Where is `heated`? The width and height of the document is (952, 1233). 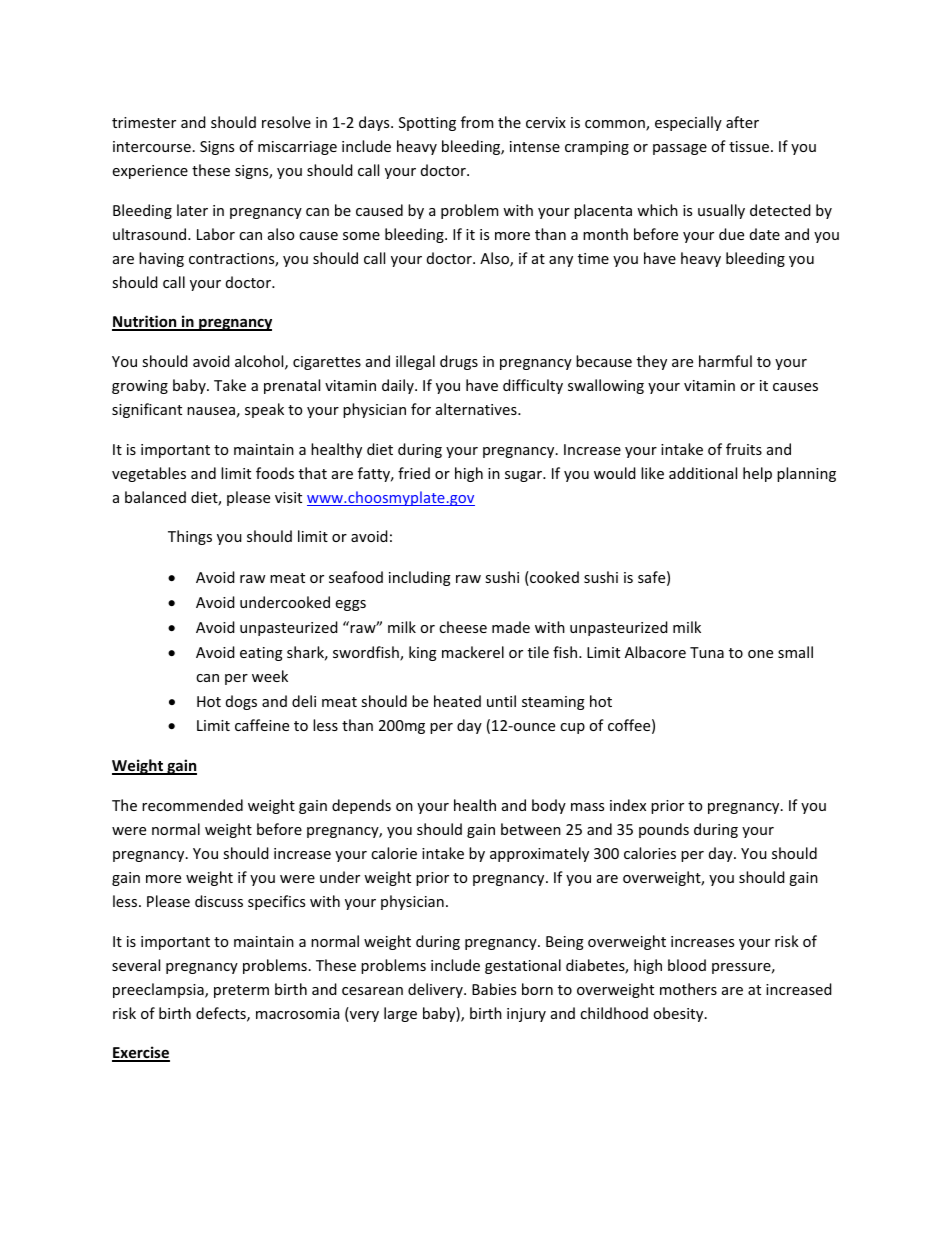
heated is located at coordinates (457, 701).
